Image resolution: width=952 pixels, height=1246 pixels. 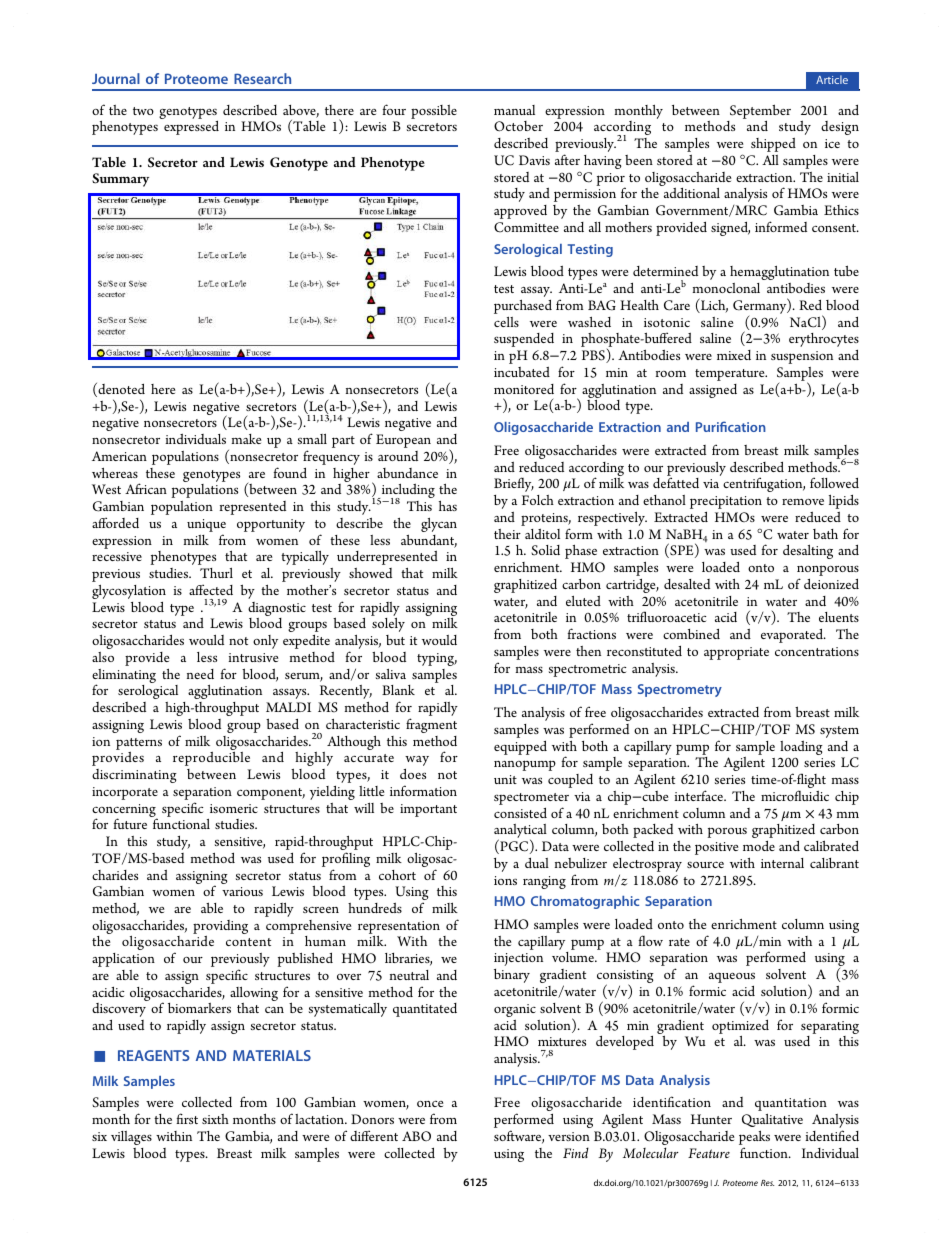 I want to click on appropriate, so click(x=736, y=653).
